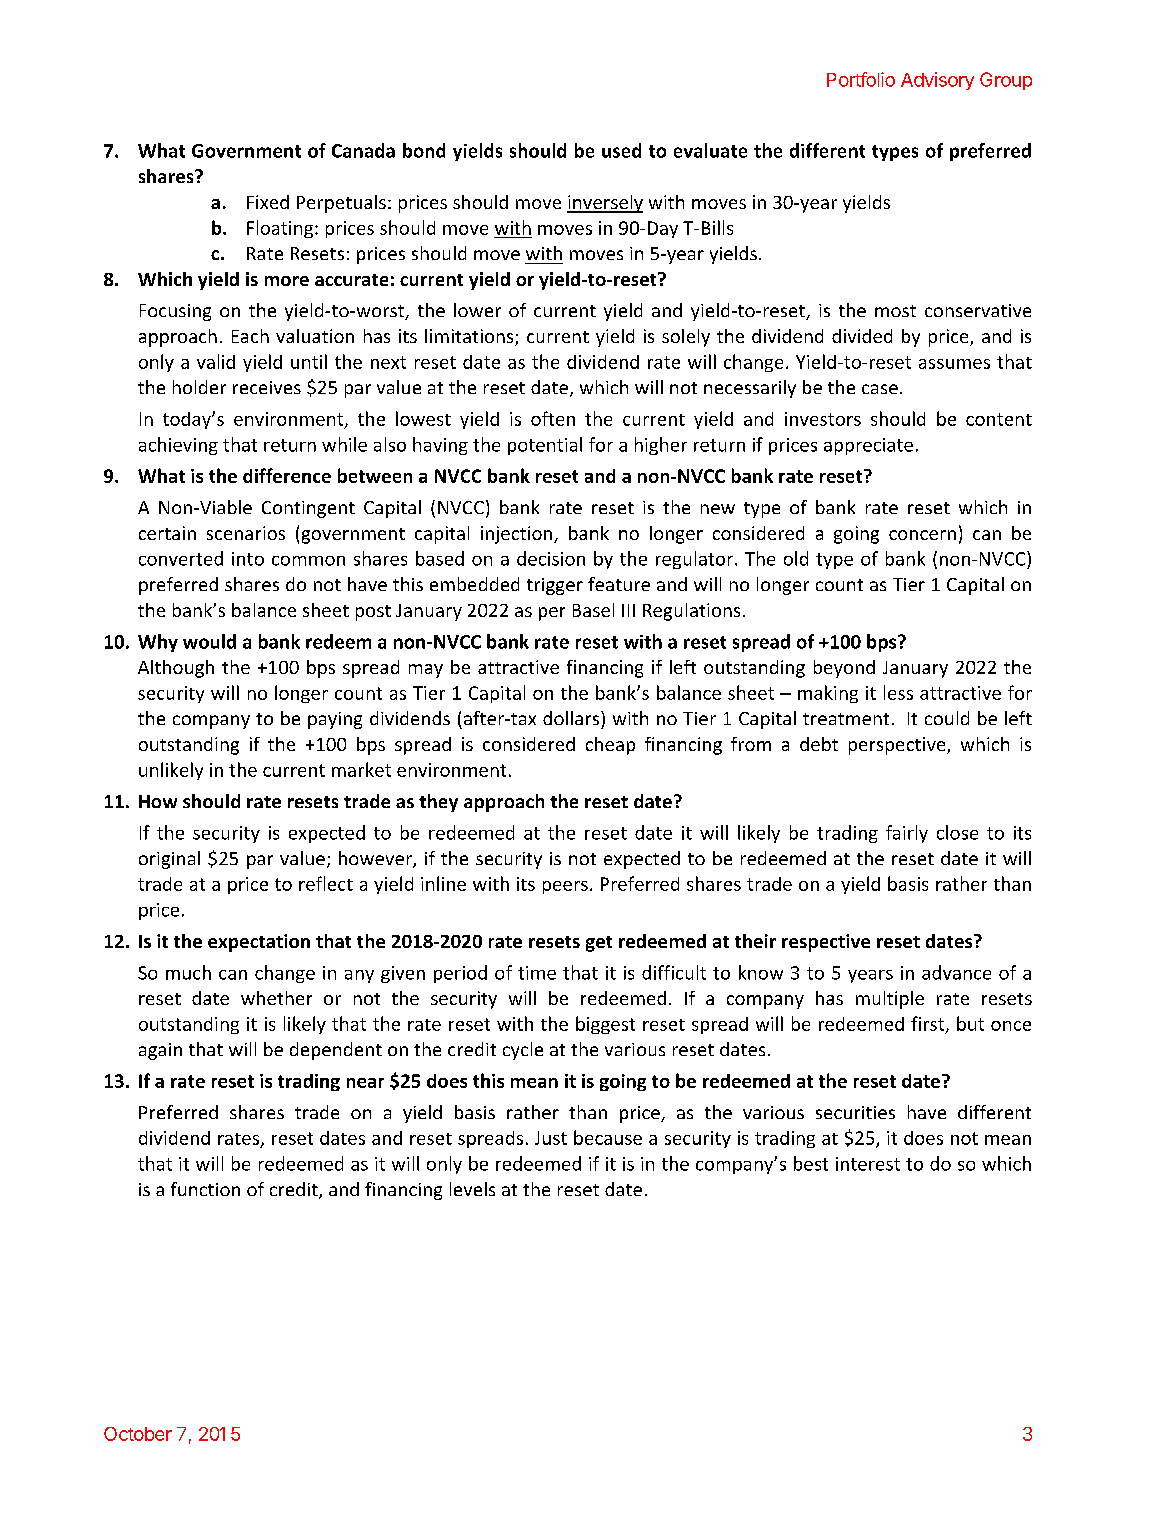 This screenshot has width=1170, height=1514. Describe the element at coordinates (268, 202) in the screenshot. I see `Fixed` at that location.
